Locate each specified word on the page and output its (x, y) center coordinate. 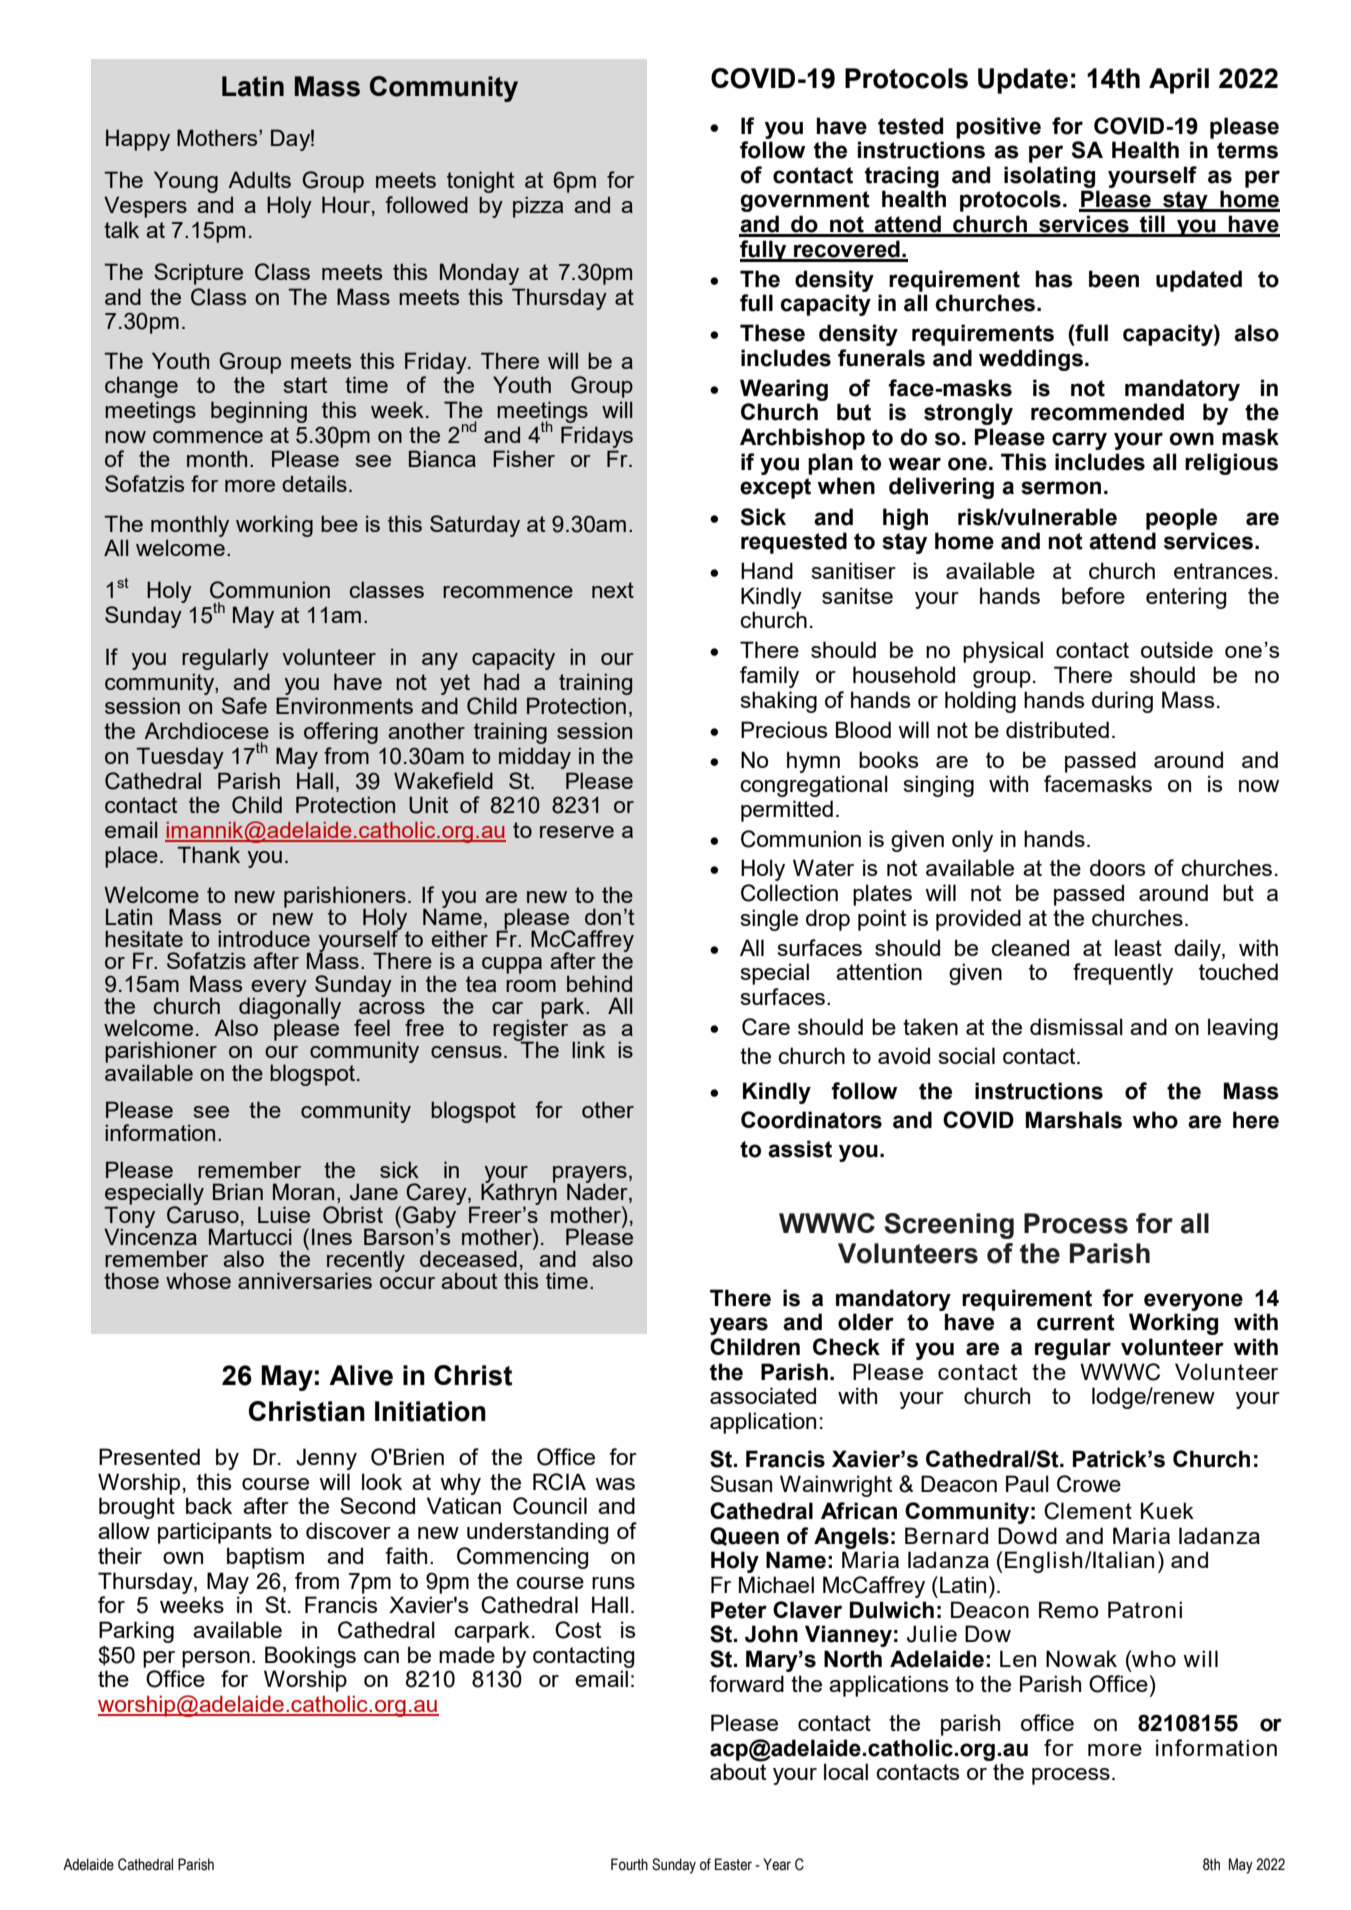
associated (763, 1395)
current (1076, 1322)
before (1093, 595)
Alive (361, 1375)
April (1179, 81)
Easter (733, 1864)
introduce (264, 938)
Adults (259, 179)
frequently (1123, 974)
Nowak (1081, 1658)
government (805, 201)
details (314, 483)
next (613, 590)
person (216, 1659)
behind (599, 983)
